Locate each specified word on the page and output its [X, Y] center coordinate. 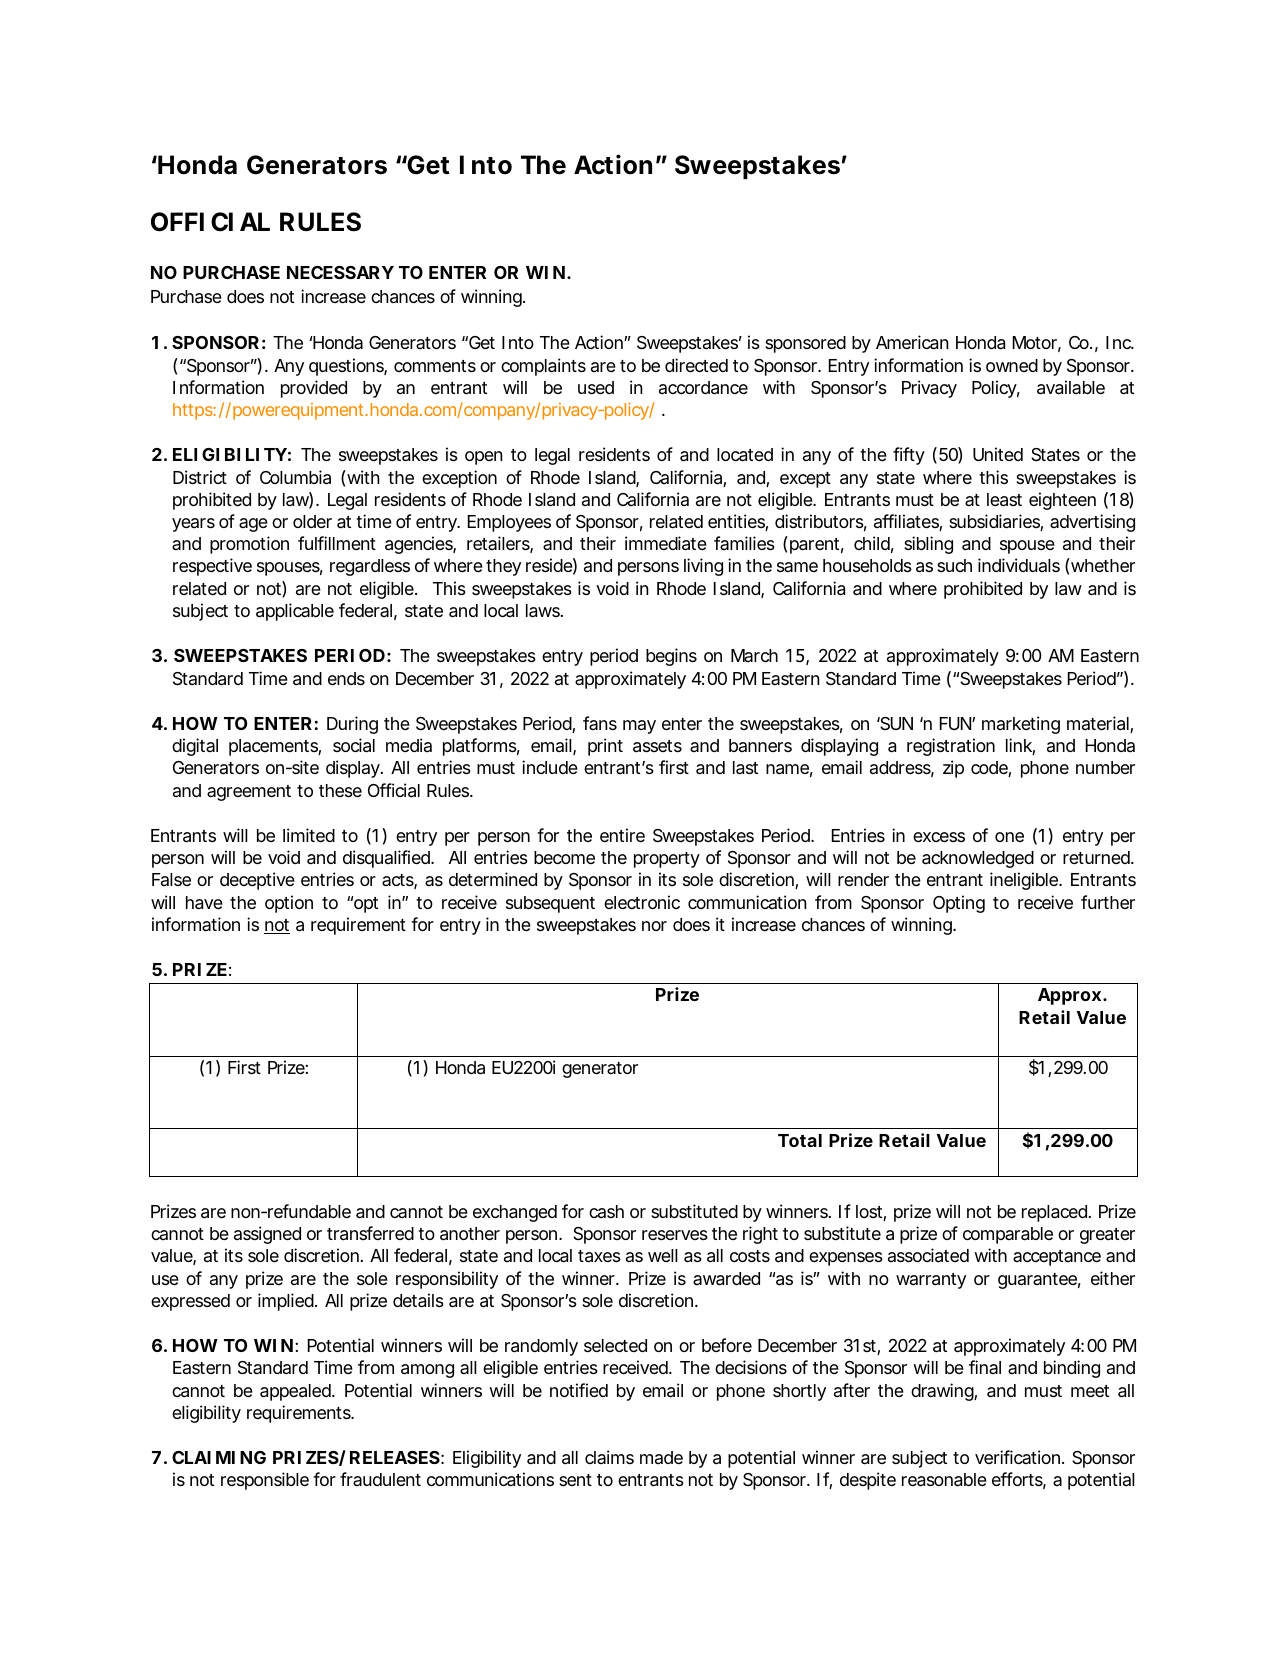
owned [1012, 365]
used [596, 387]
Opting [959, 904]
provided [314, 389]
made [661, 1457]
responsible [265, 1481]
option [289, 904]
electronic [642, 902]
